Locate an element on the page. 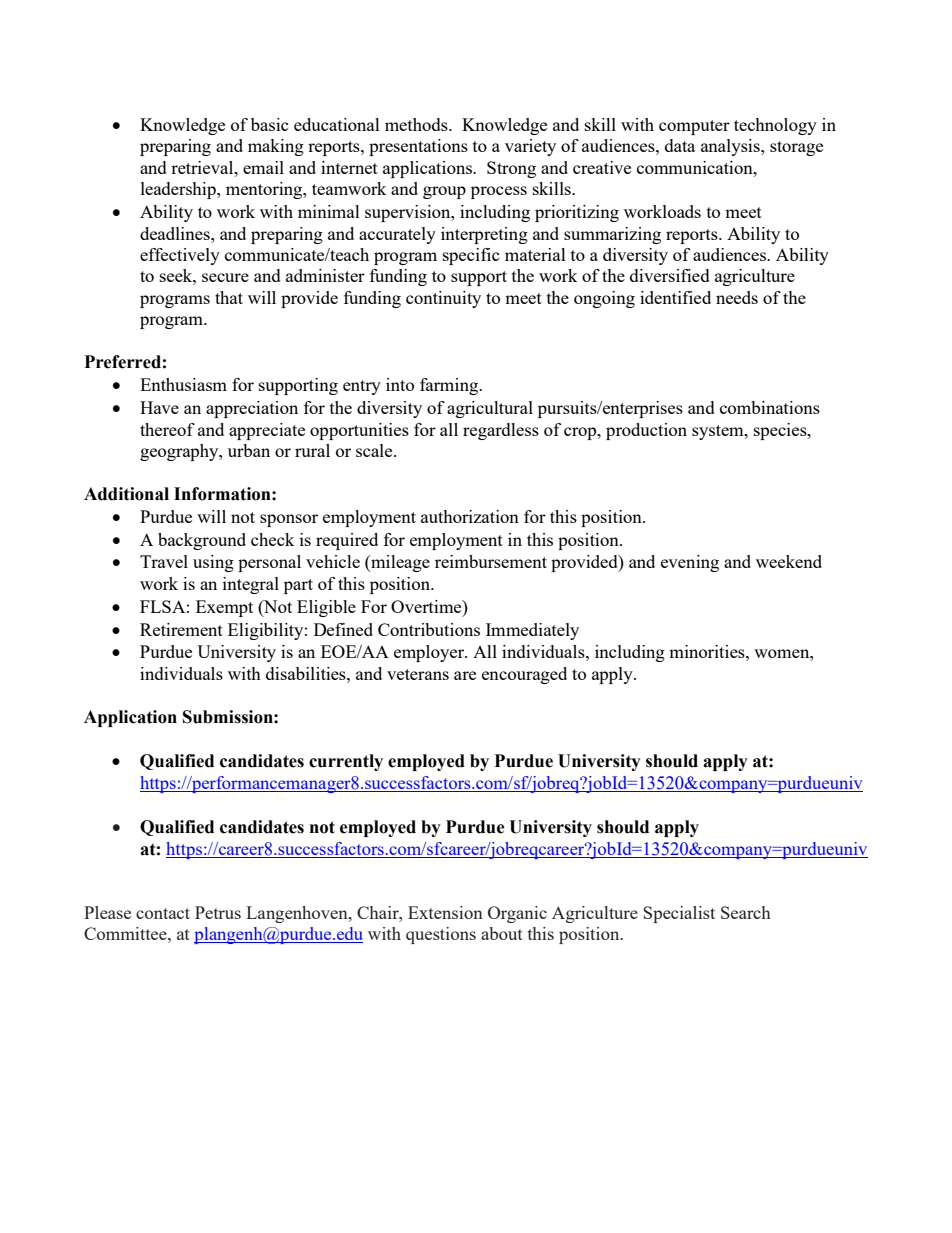 The image size is (952, 1233). presentations is located at coordinates (418, 147).
